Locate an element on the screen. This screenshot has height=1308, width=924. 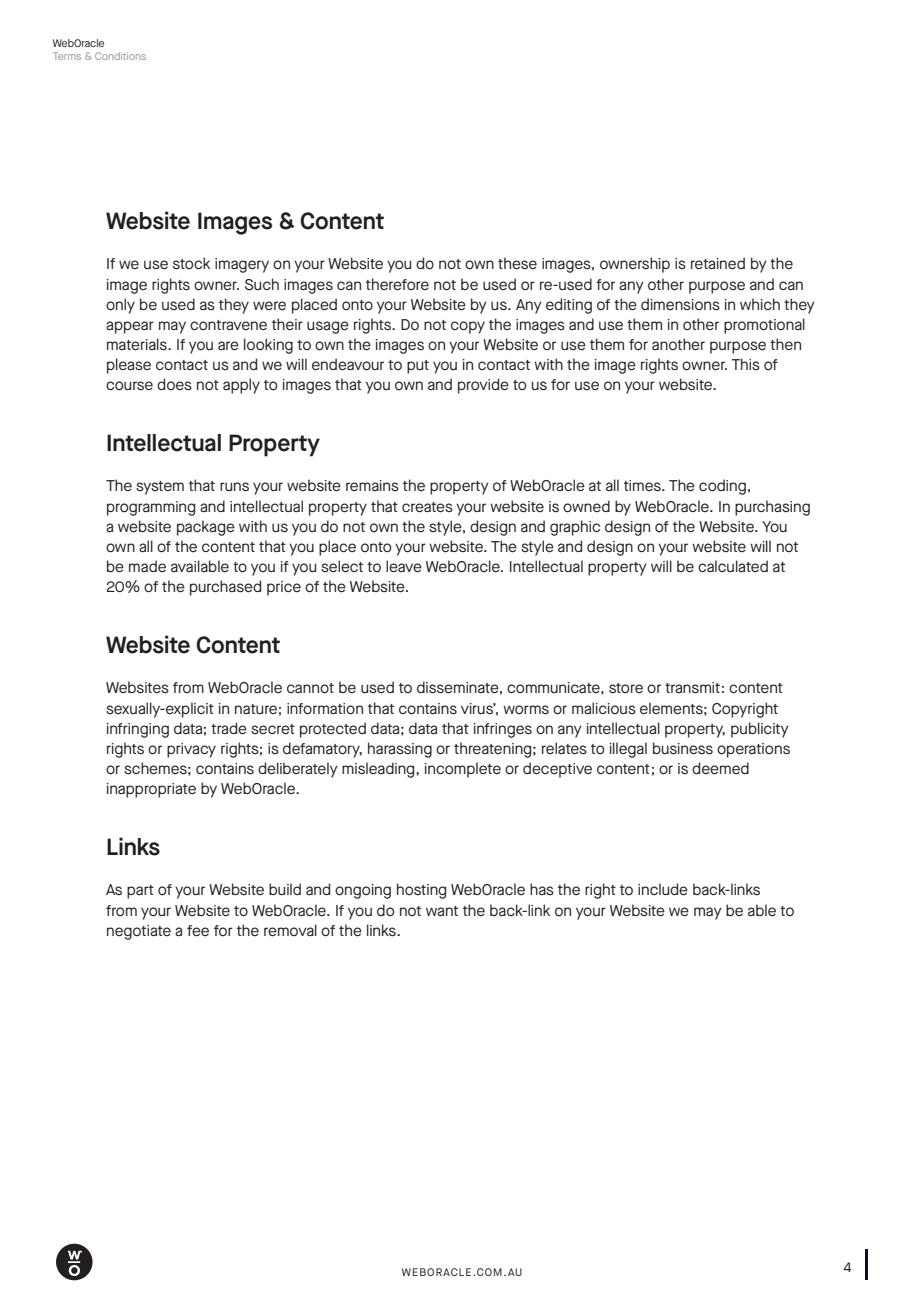
want is located at coordinates (442, 911).
